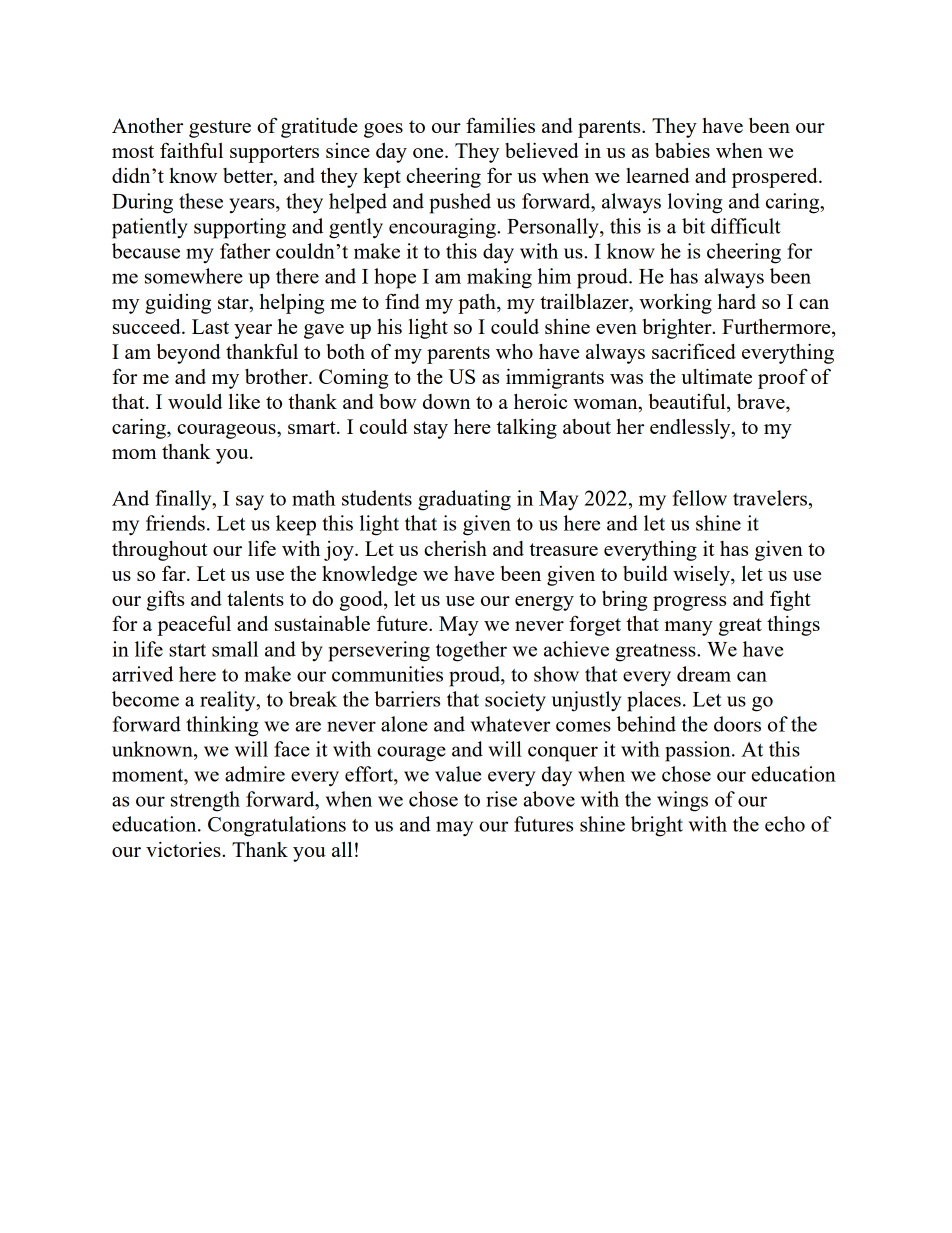 The width and height of the image is (952, 1233). What do you see at coordinates (464, 500) in the image?
I see `graduating` at bounding box center [464, 500].
